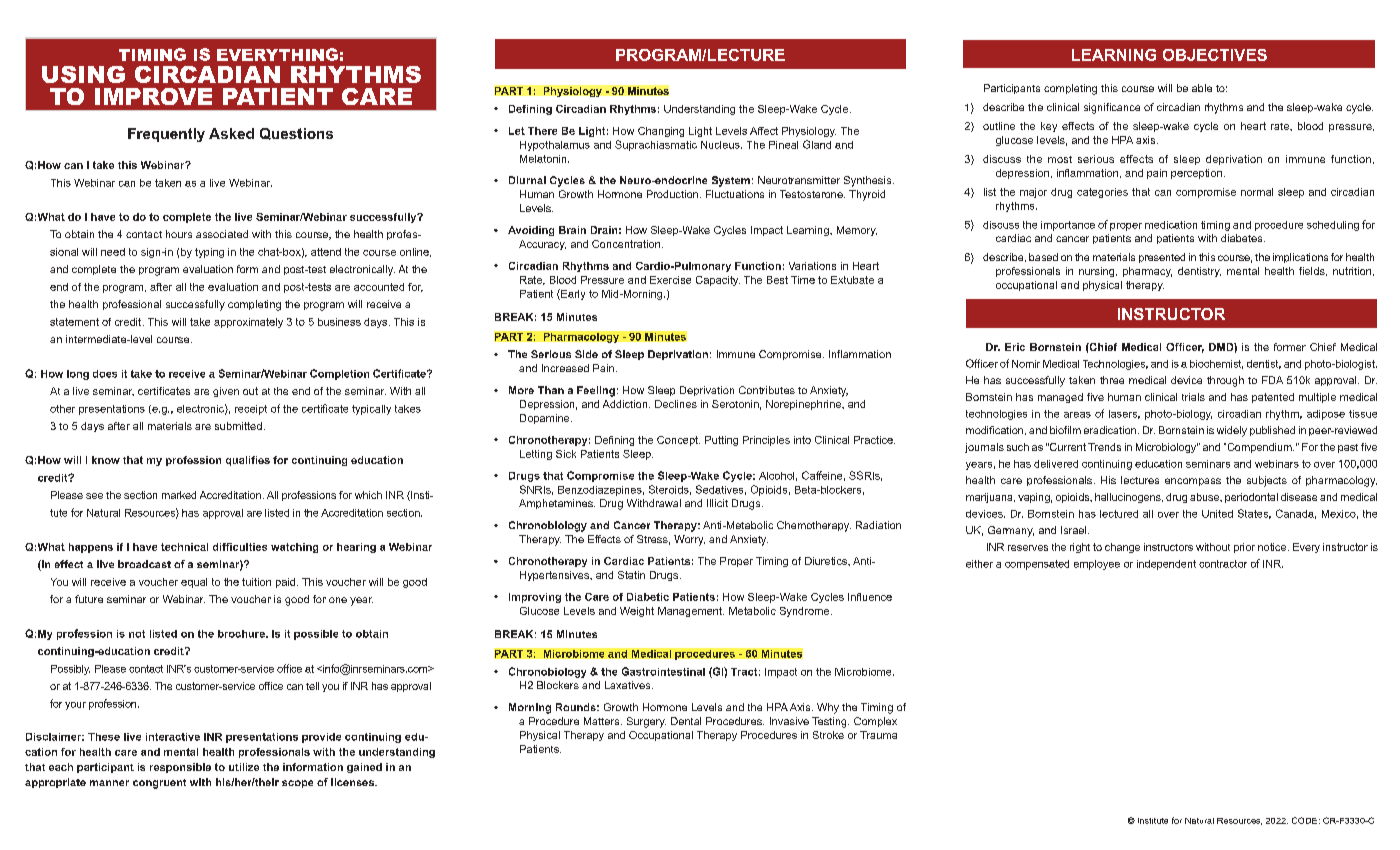  What do you see at coordinates (1232, 431) in the page?
I see `widely` at bounding box center [1232, 431].
